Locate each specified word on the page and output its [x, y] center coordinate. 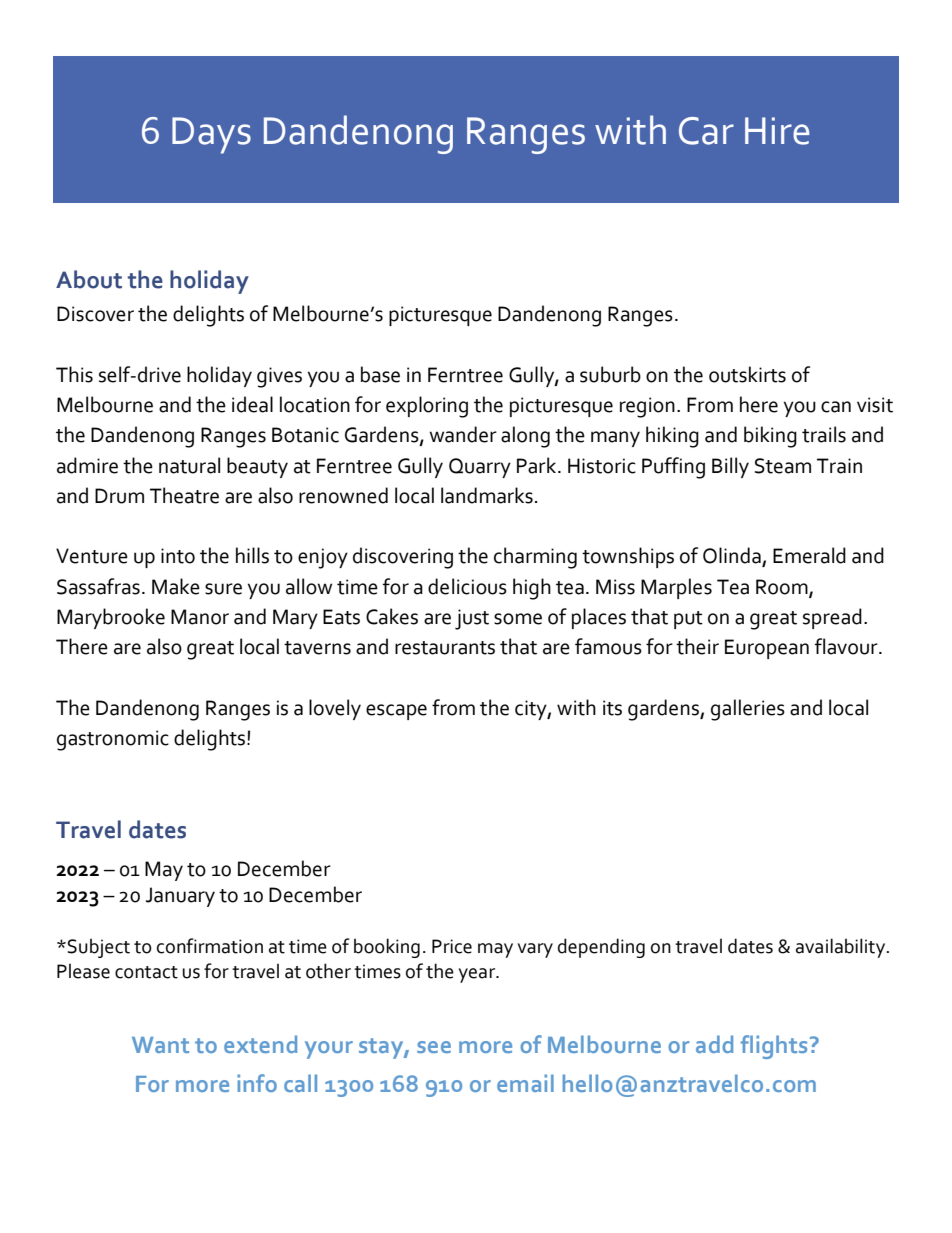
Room [783, 587]
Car [706, 131]
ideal [252, 404]
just [472, 619]
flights [774, 1047]
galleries [748, 710]
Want [160, 1045]
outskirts [747, 374]
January [180, 897]
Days [211, 135]
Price [452, 946]
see [434, 1047]
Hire [777, 131]
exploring [427, 407]
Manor [200, 617]
